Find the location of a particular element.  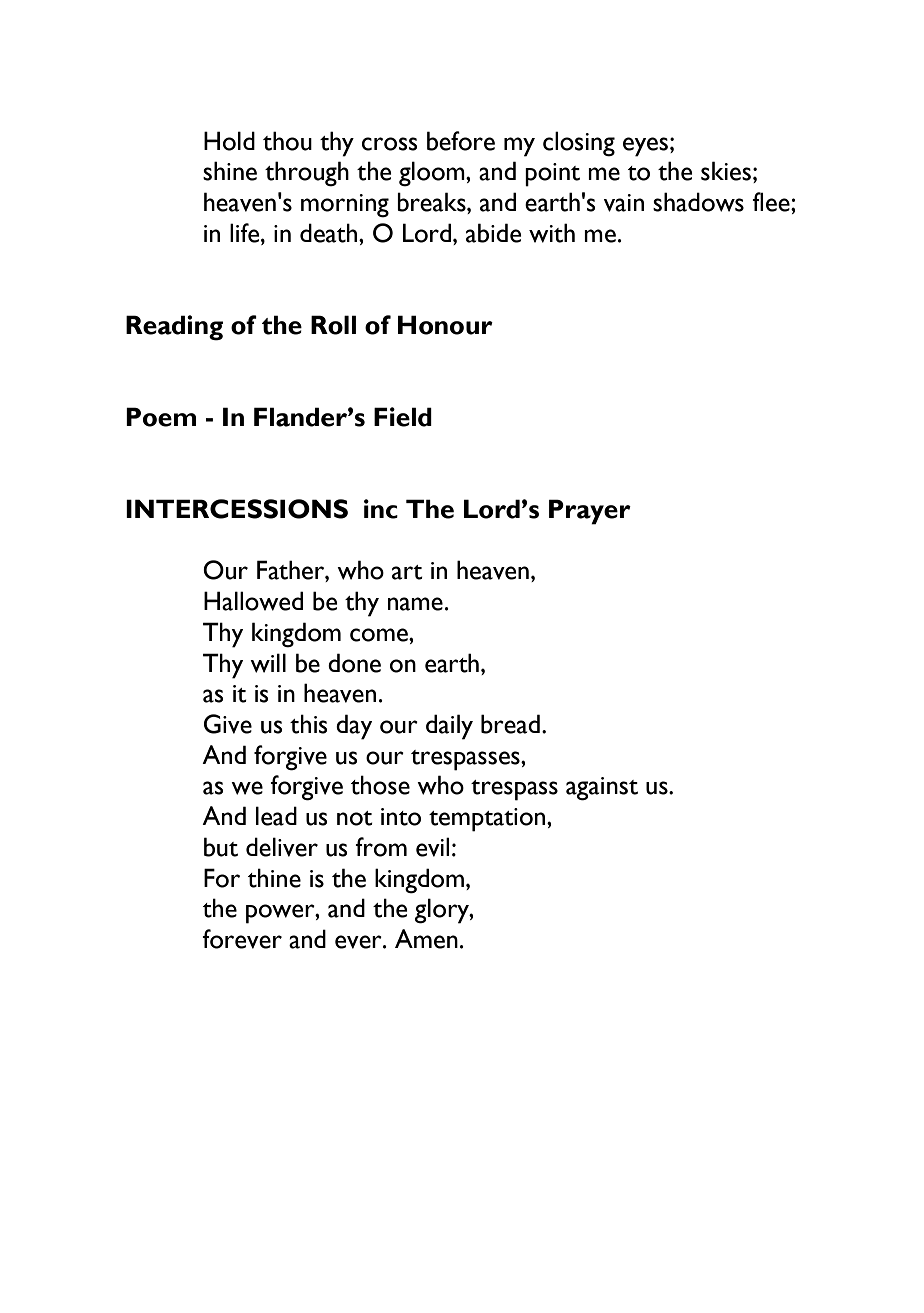

inc is located at coordinates (381, 509).
